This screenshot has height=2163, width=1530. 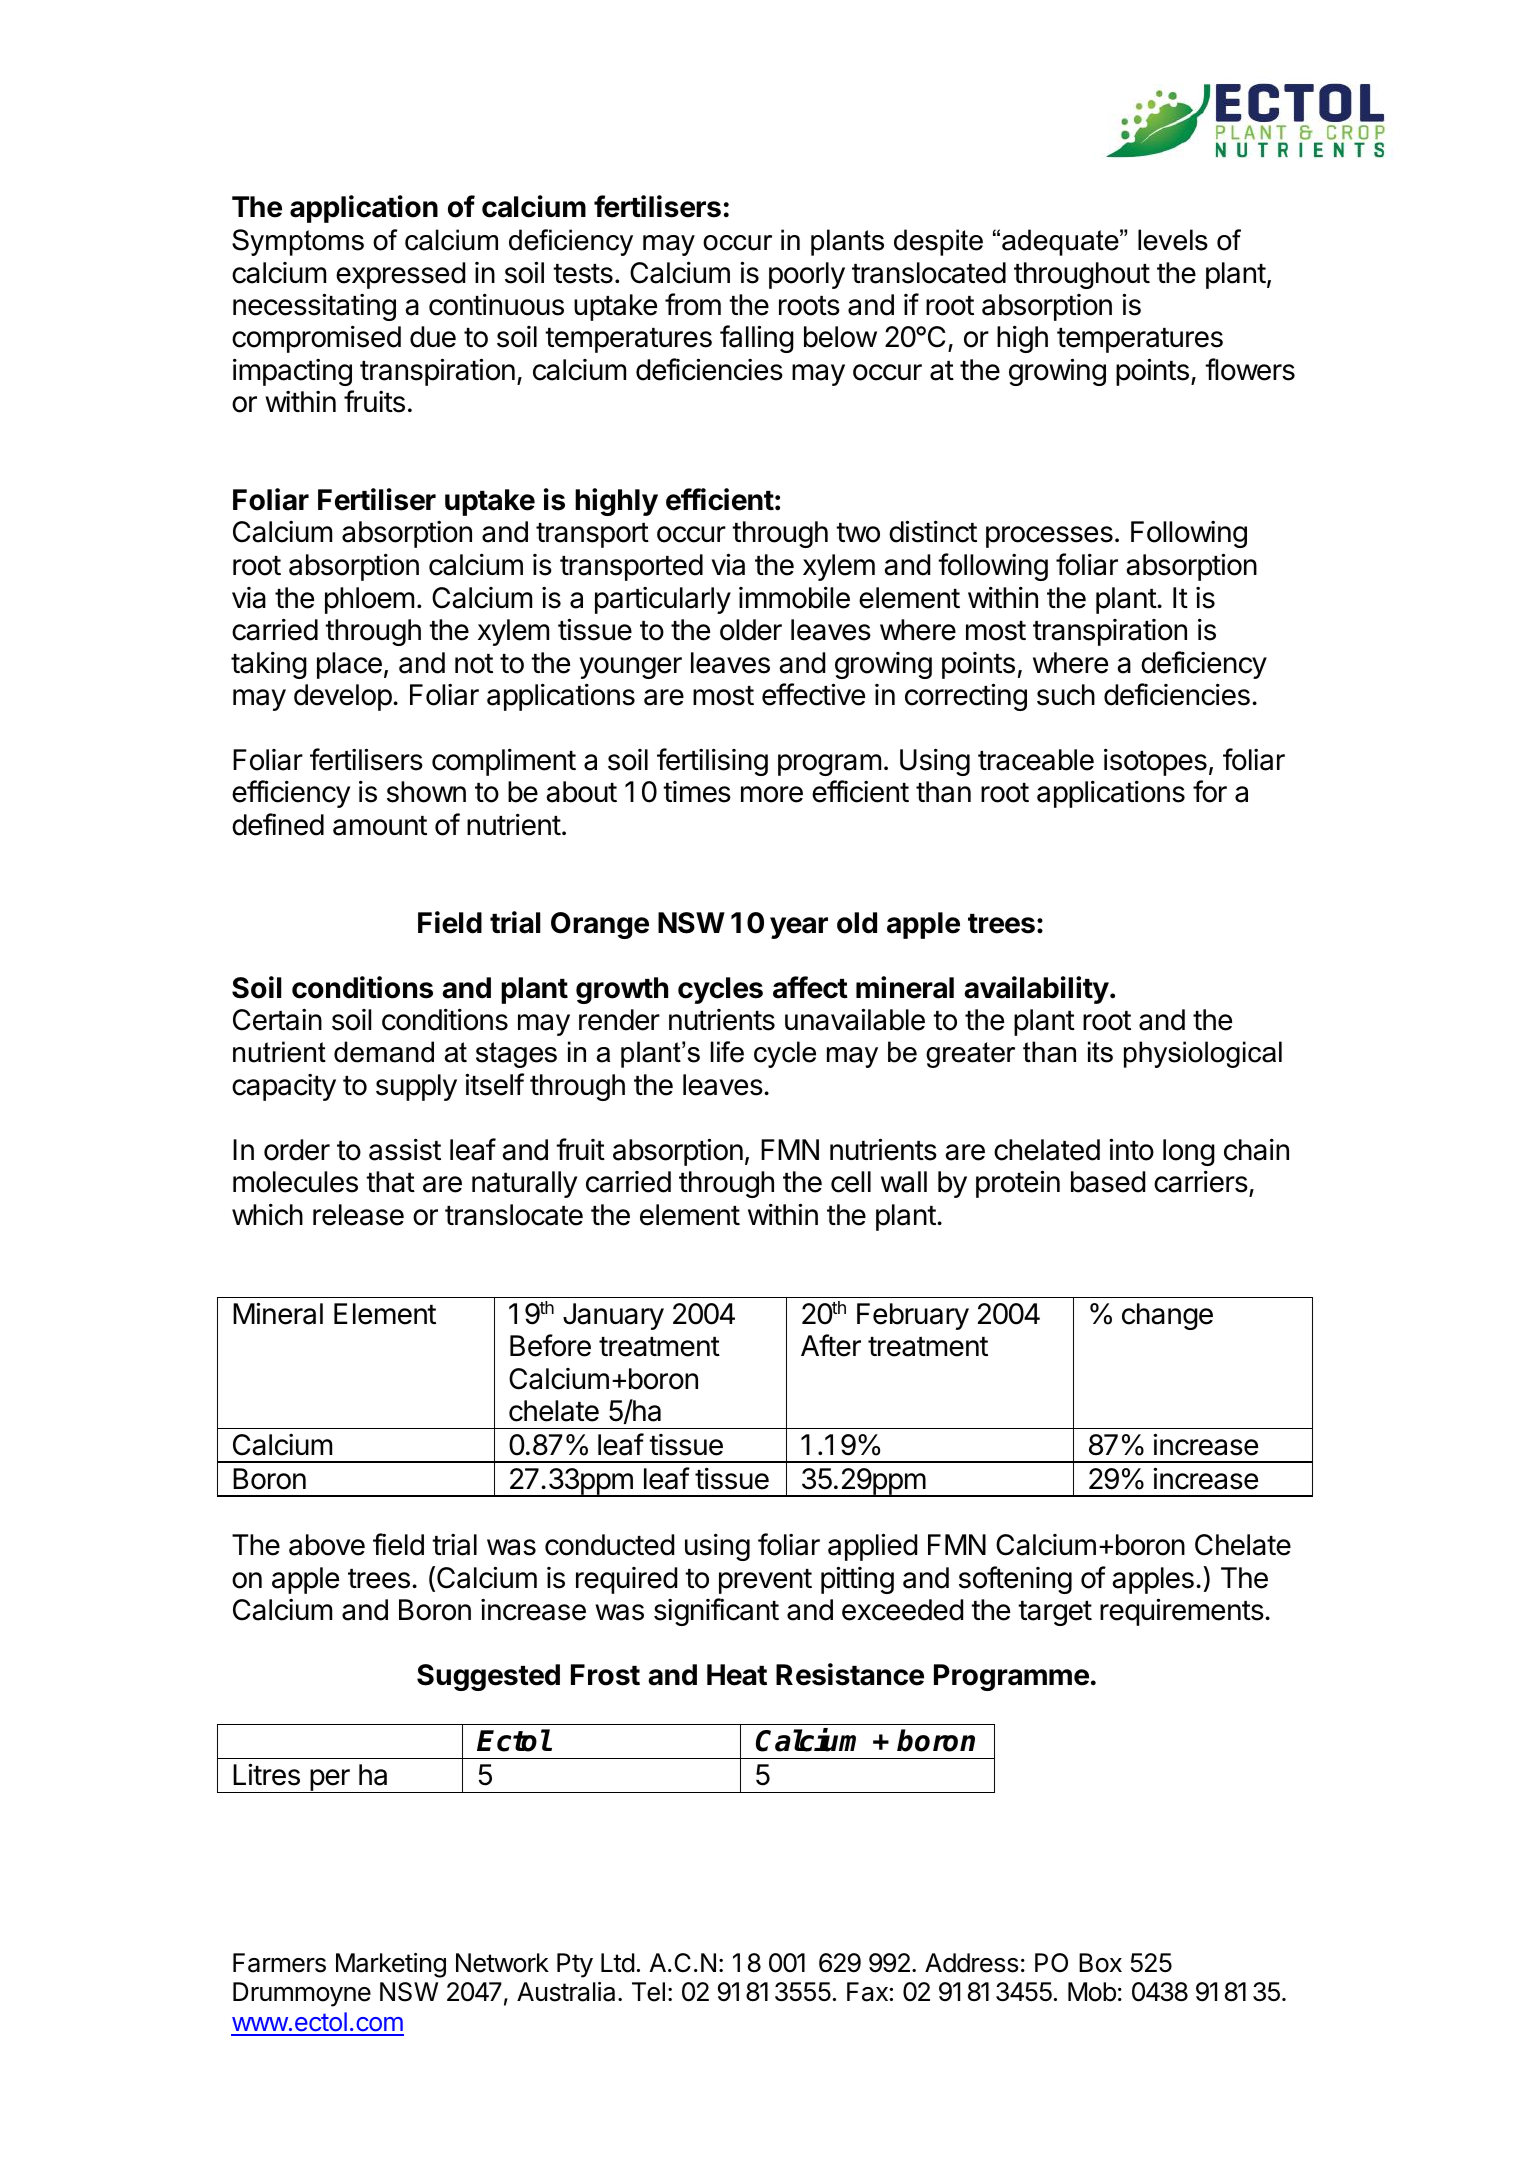 What do you see at coordinates (343, 697) in the screenshot?
I see `develop` at bounding box center [343, 697].
